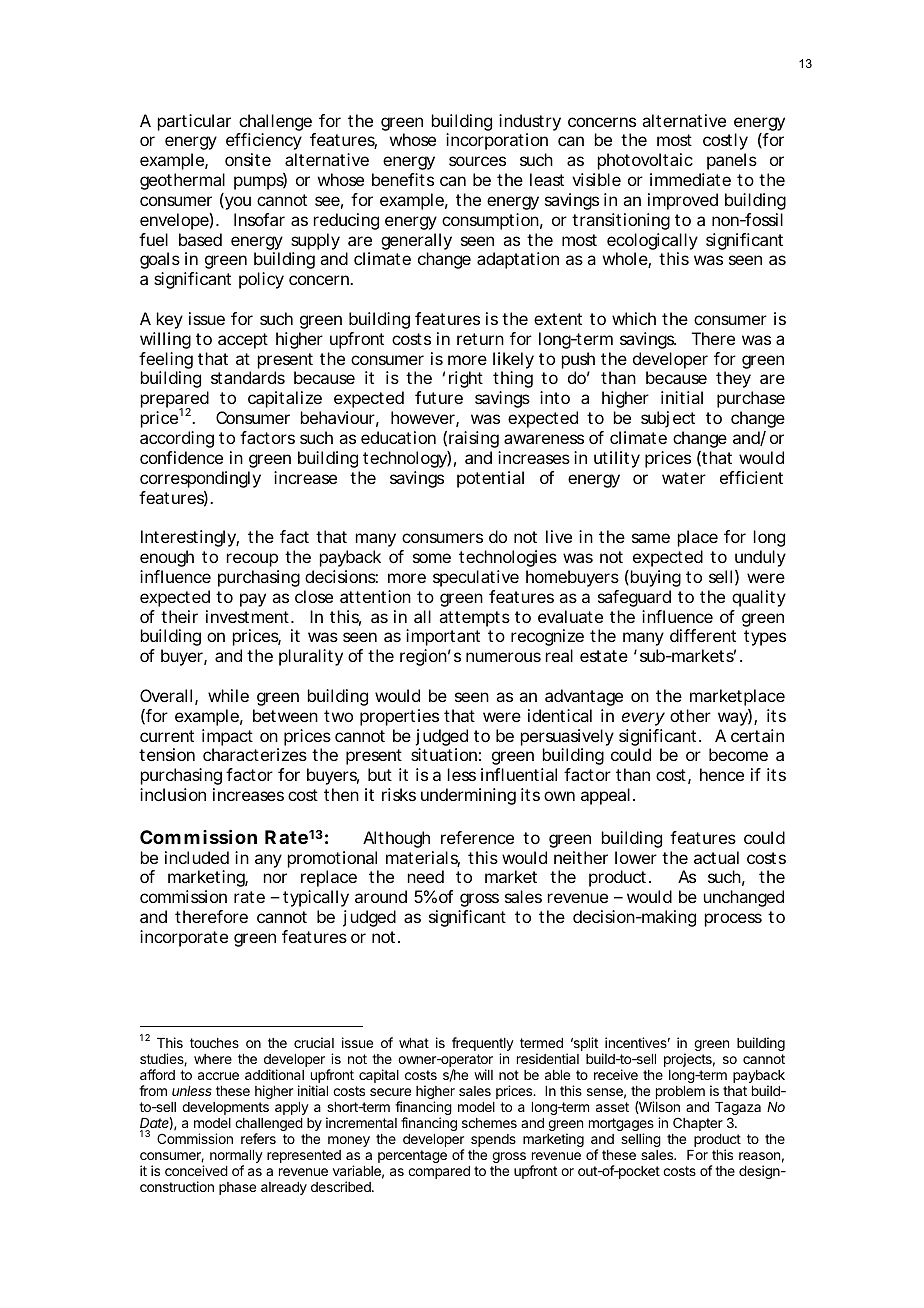 The width and height of the screenshot is (924, 1308). I want to click on different, so click(703, 635).
